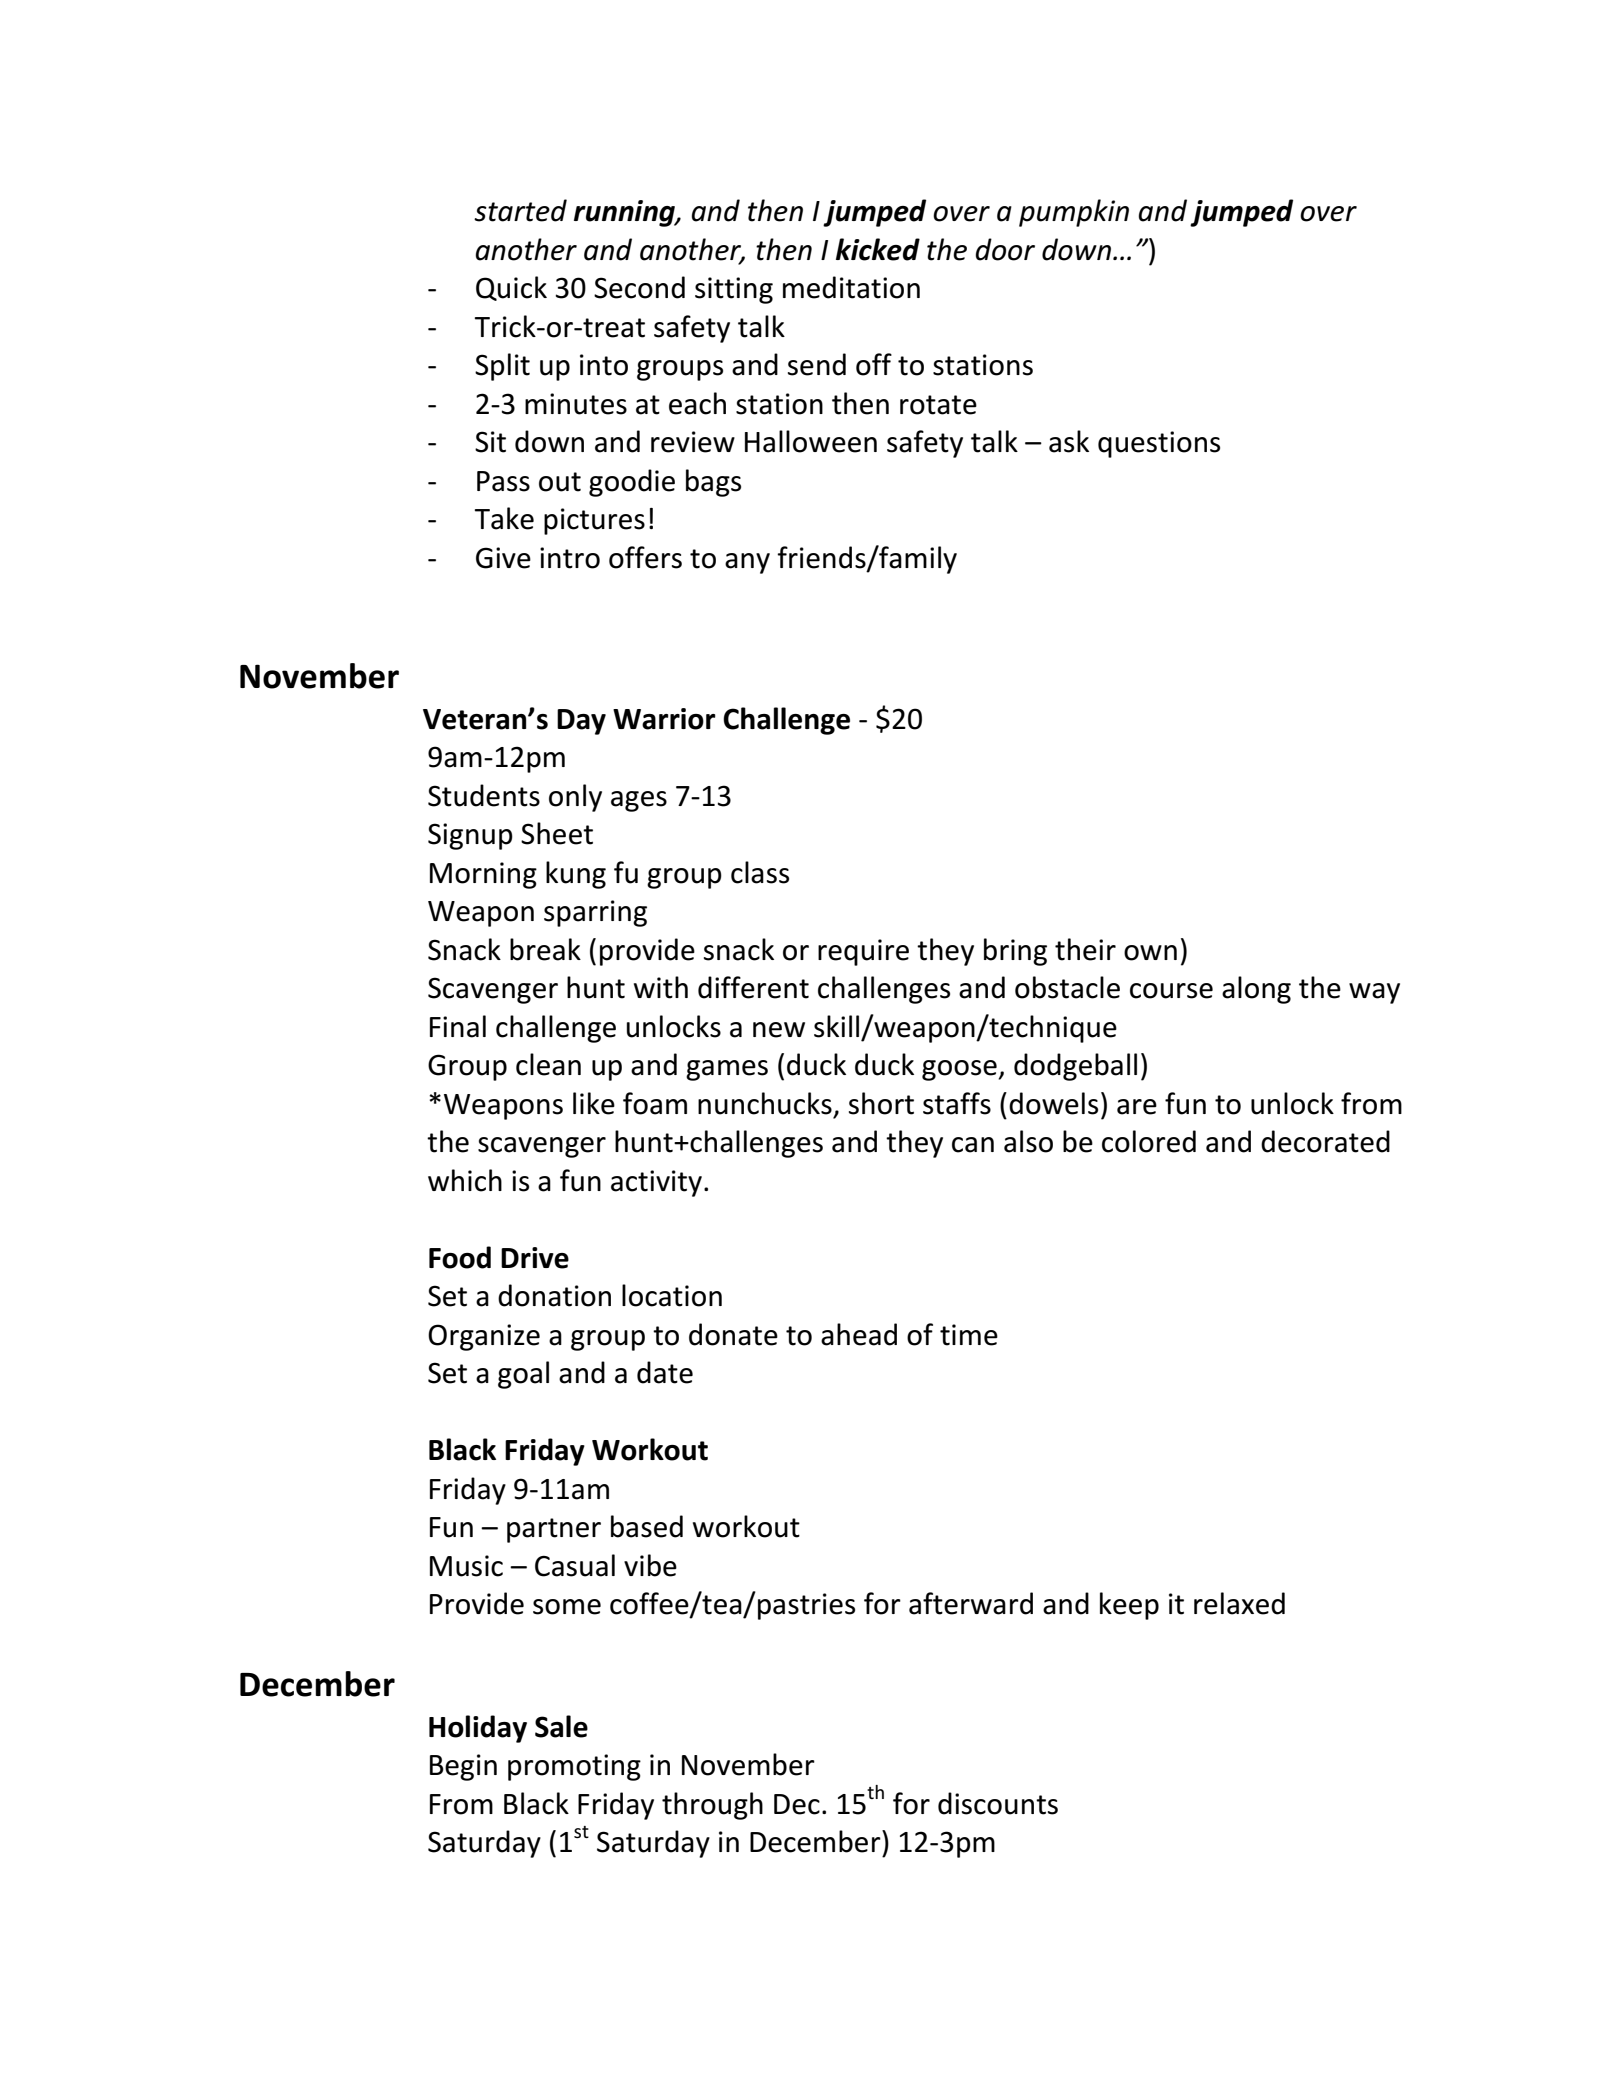 The image size is (1609, 2083). Describe the element at coordinates (1069, 441) in the page. I see `ask` at that location.
